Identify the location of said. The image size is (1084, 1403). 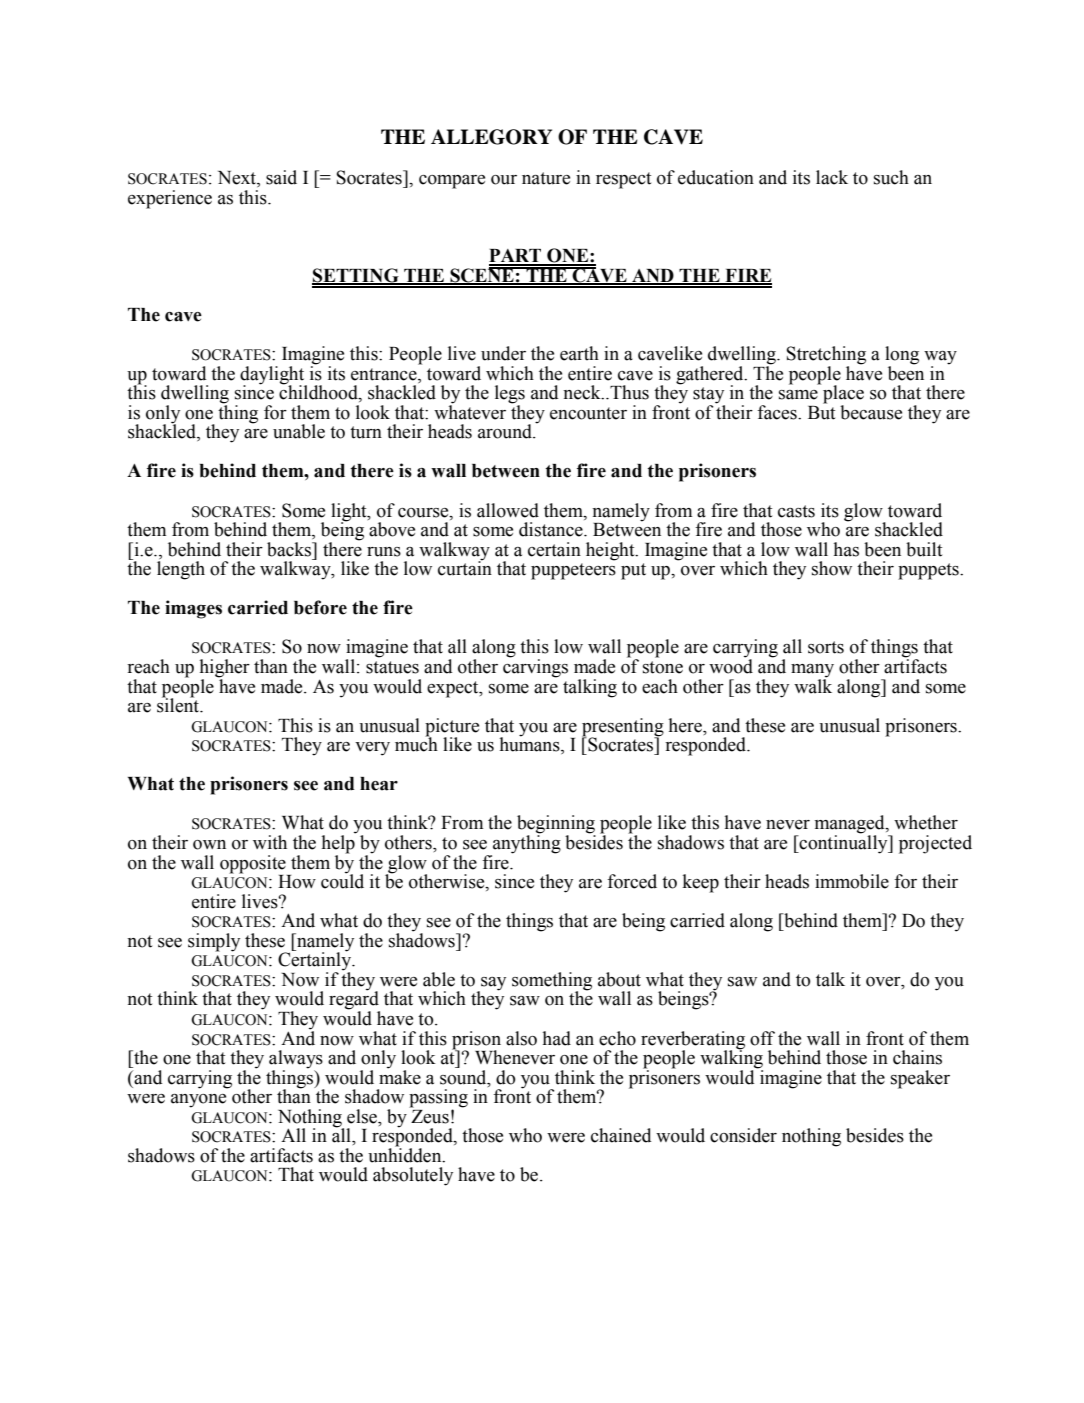
(281, 177).
